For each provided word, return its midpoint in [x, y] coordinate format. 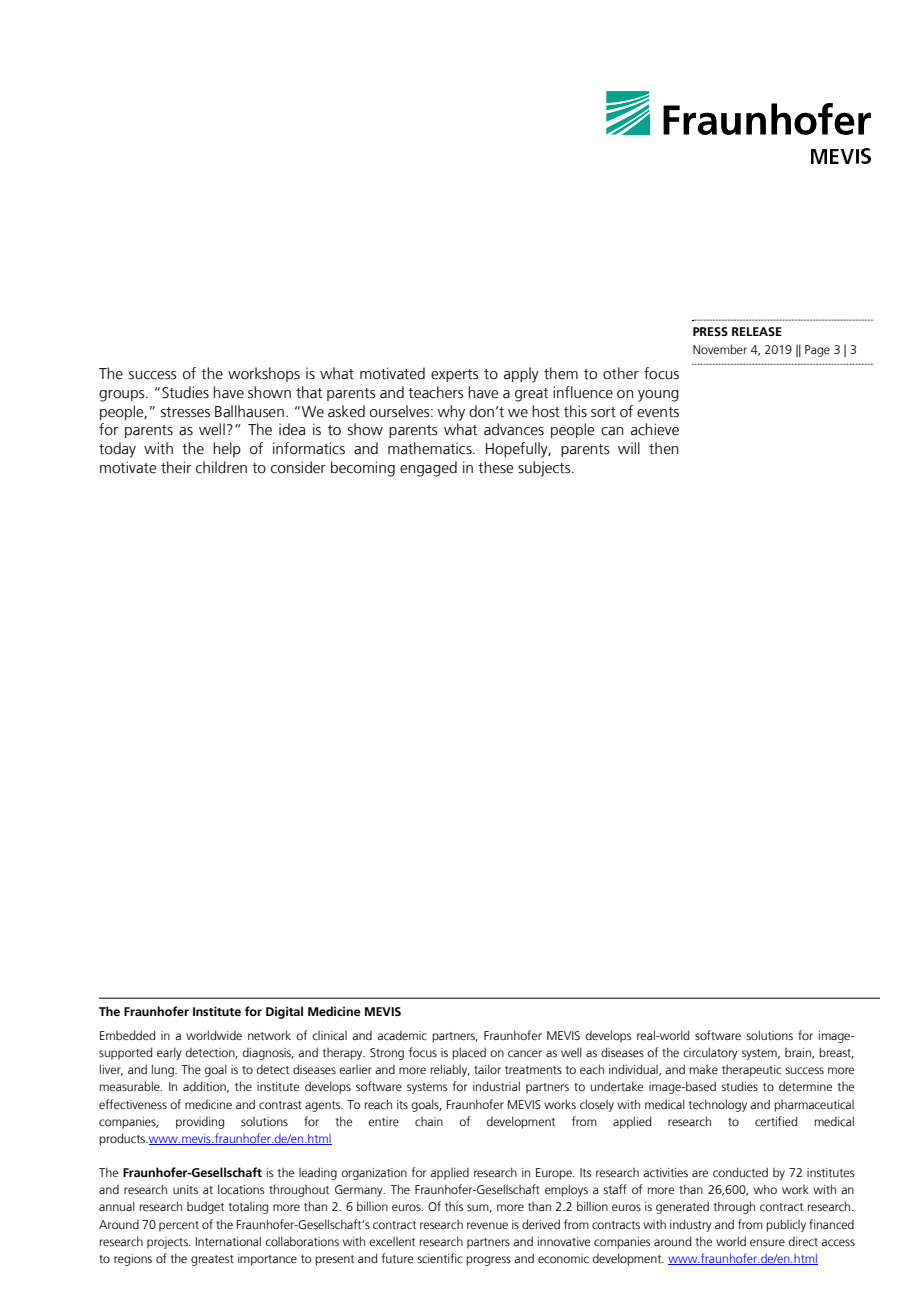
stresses [185, 412]
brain [799, 1053]
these [496, 467]
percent [179, 1226]
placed [469, 1053]
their [176, 467]
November [720, 349]
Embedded [127, 1035]
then [663, 448]
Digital [284, 1012]
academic [402, 1035]
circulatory [710, 1053]
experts [455, 375]
